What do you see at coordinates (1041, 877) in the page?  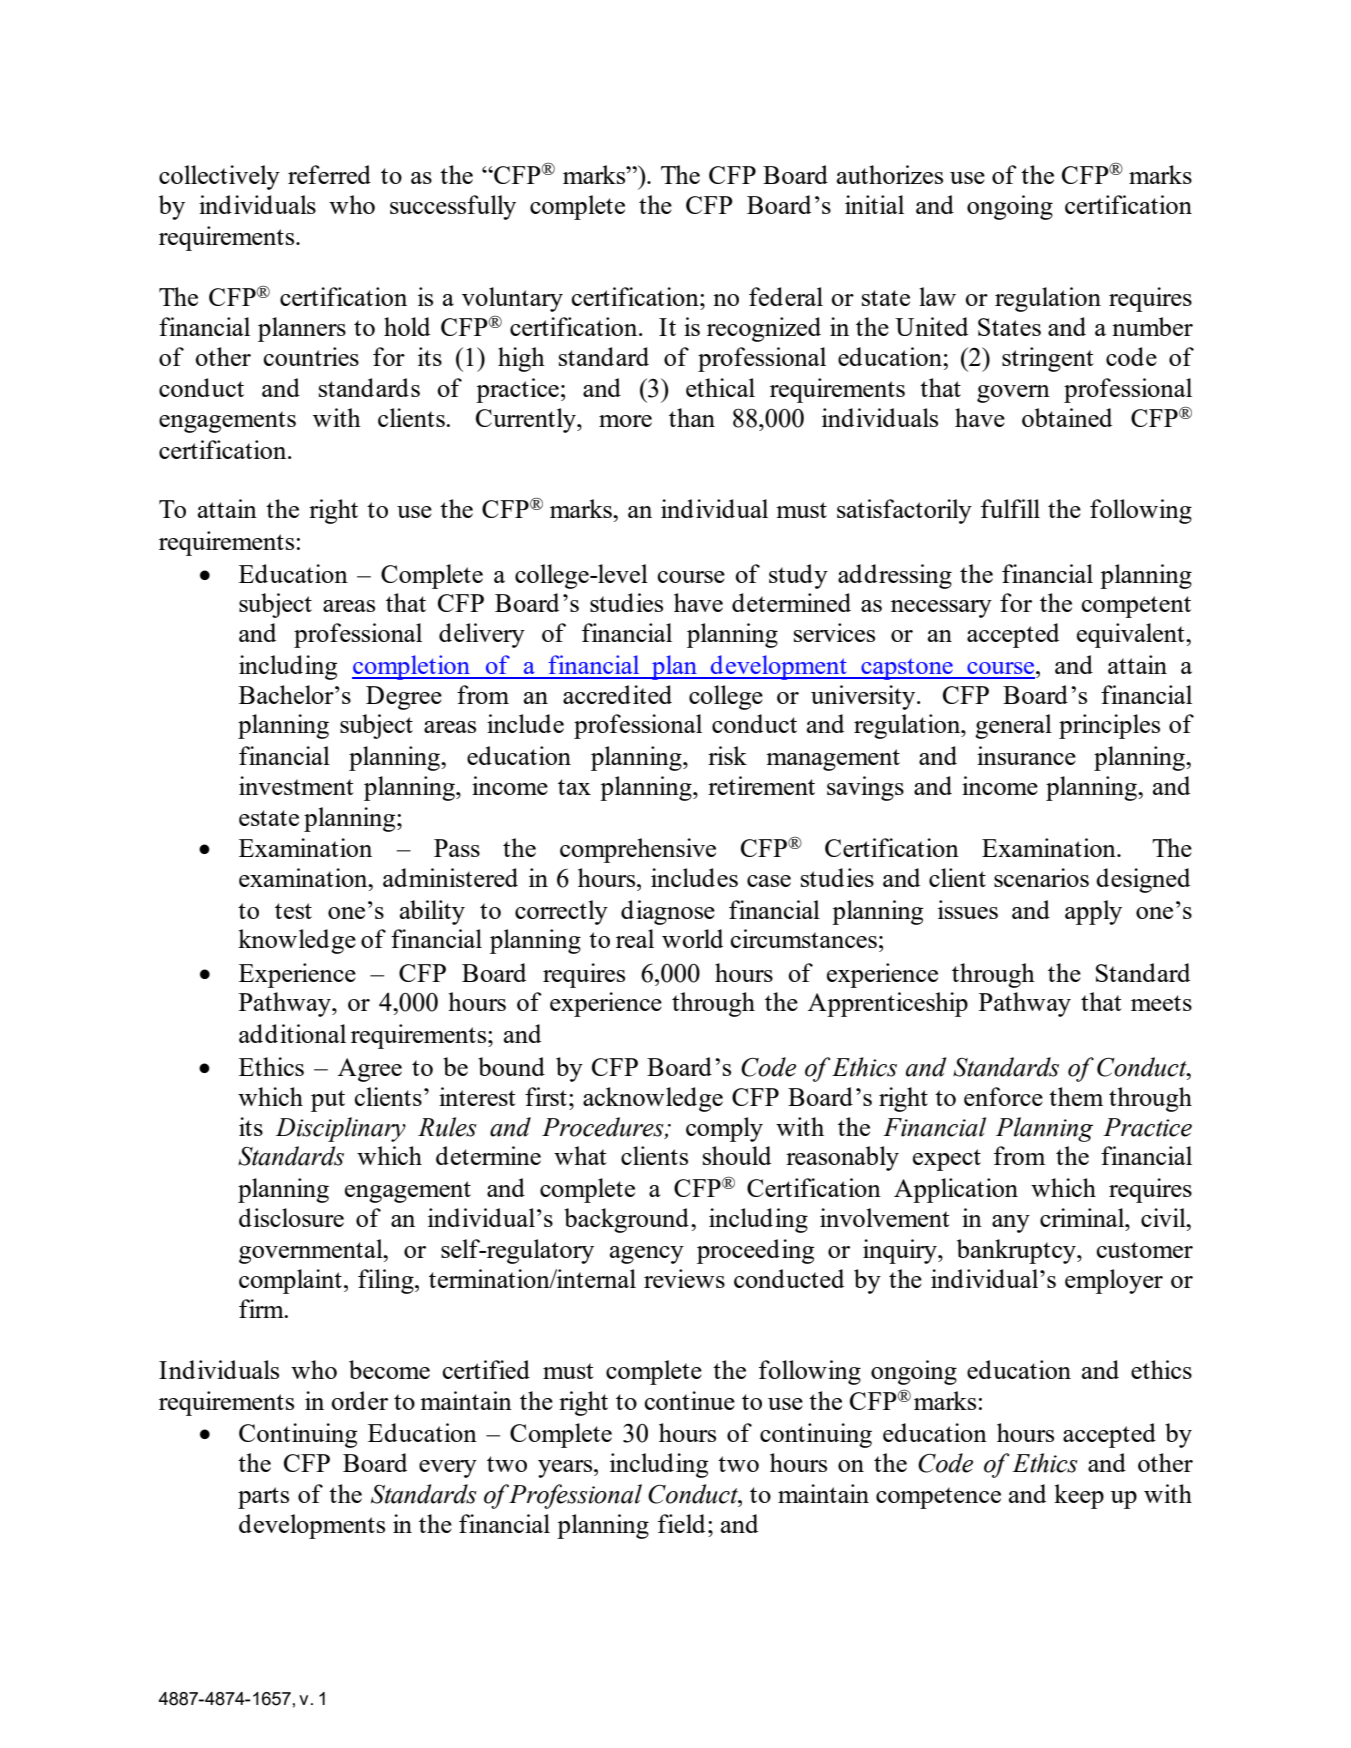 I see `scenarios` at bounding box center [1041, 877].
